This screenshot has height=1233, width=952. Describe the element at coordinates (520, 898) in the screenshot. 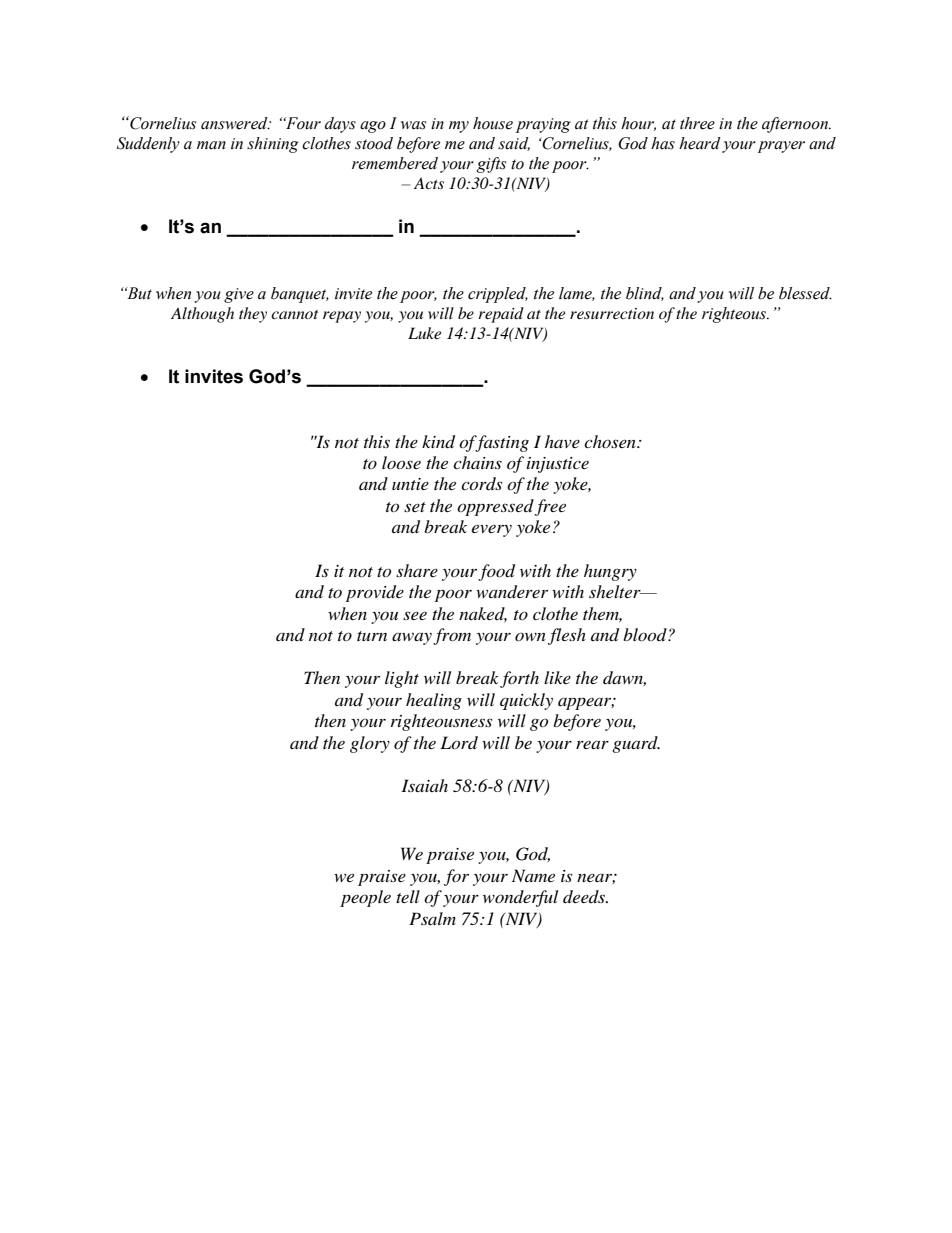

I see `wonderful` at that location.
